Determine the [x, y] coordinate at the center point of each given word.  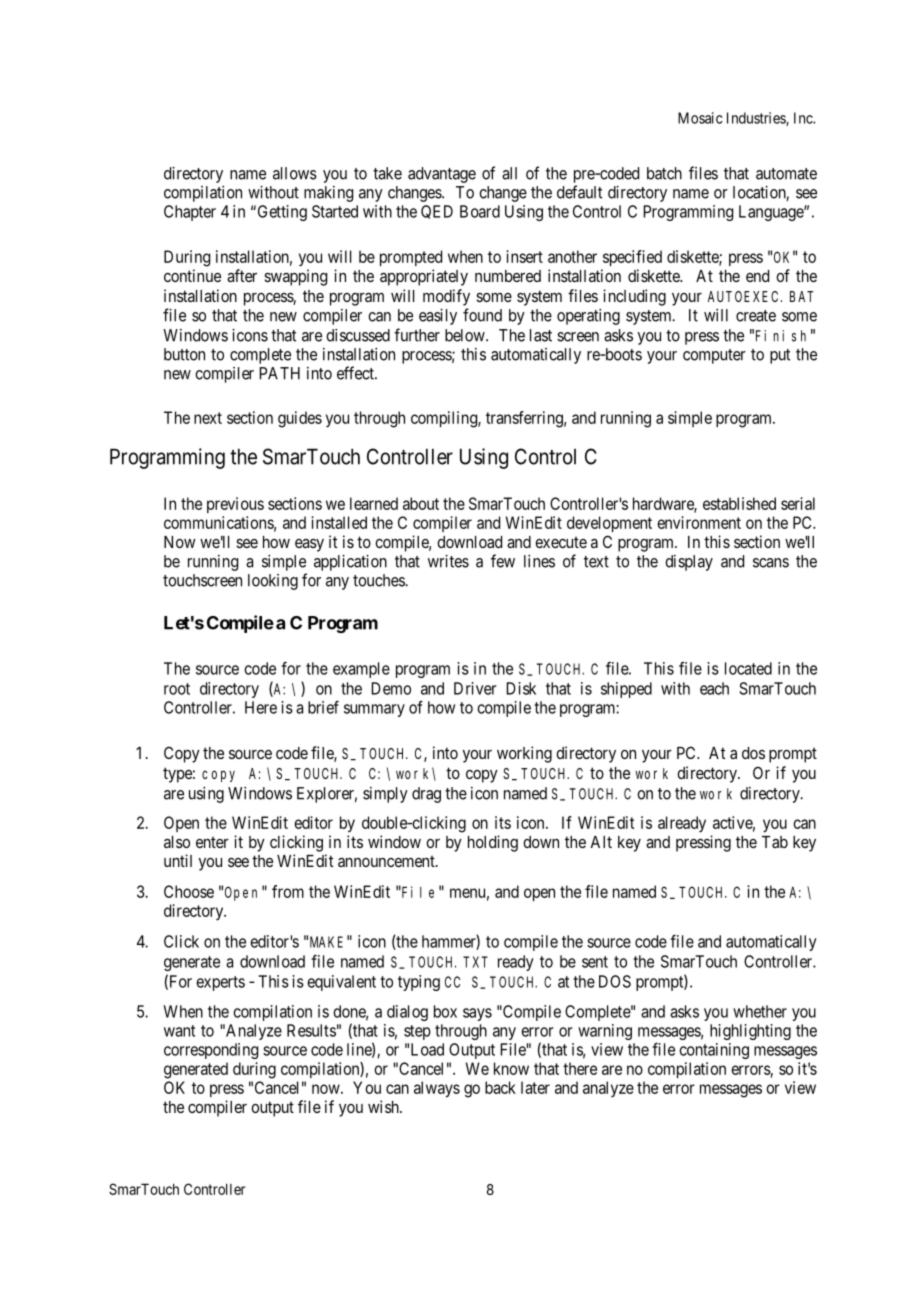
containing [714, 1051]
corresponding [211, 1051]
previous [235, 505]
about [421, 503]
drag [426, 795]
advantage [442, 175]
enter [212, 842]
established [739, 503]
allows [295, 173]
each [714, 688]
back [500, 1087]
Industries [757, 119]
